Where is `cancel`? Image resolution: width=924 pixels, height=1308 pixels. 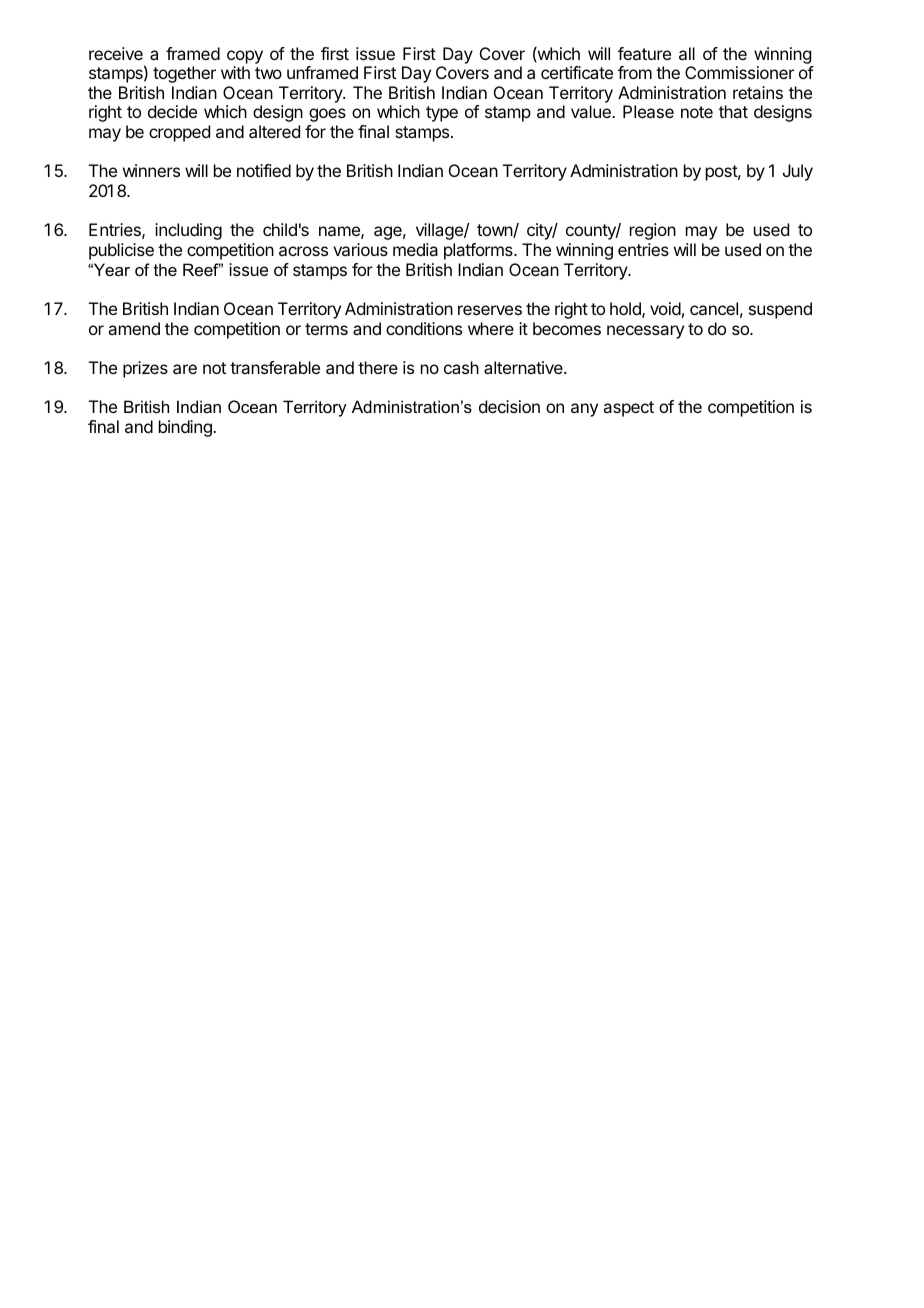
cancel is located at coordinates (714, 308).
